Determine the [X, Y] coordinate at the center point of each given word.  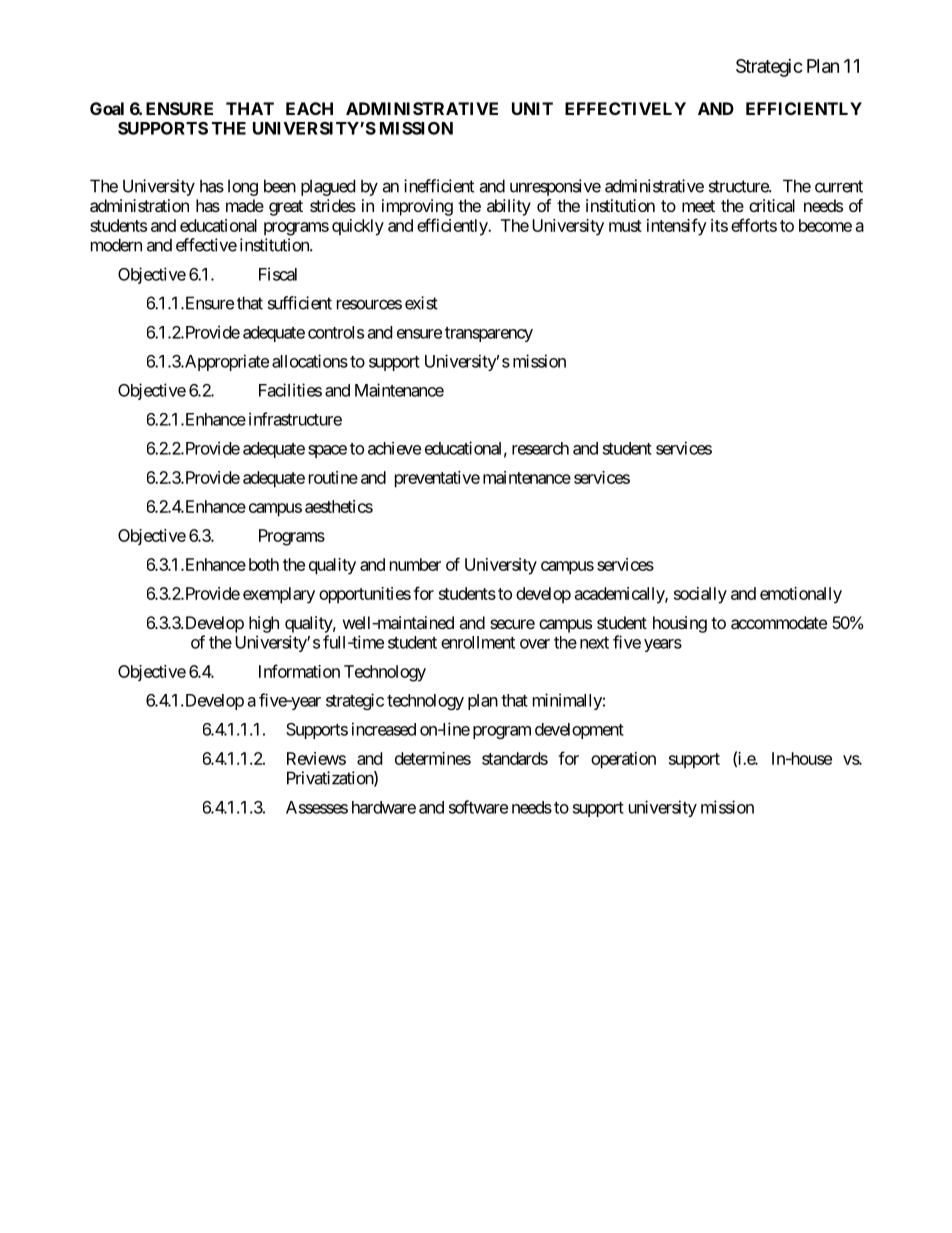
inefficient [439, 186]
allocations [310, 361]
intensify [677, 227]
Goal [107, 108]
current [839, 186]
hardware [384, 807]
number [415, 564]
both [264, 564]
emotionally [801, 595]
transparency [489, 334]
